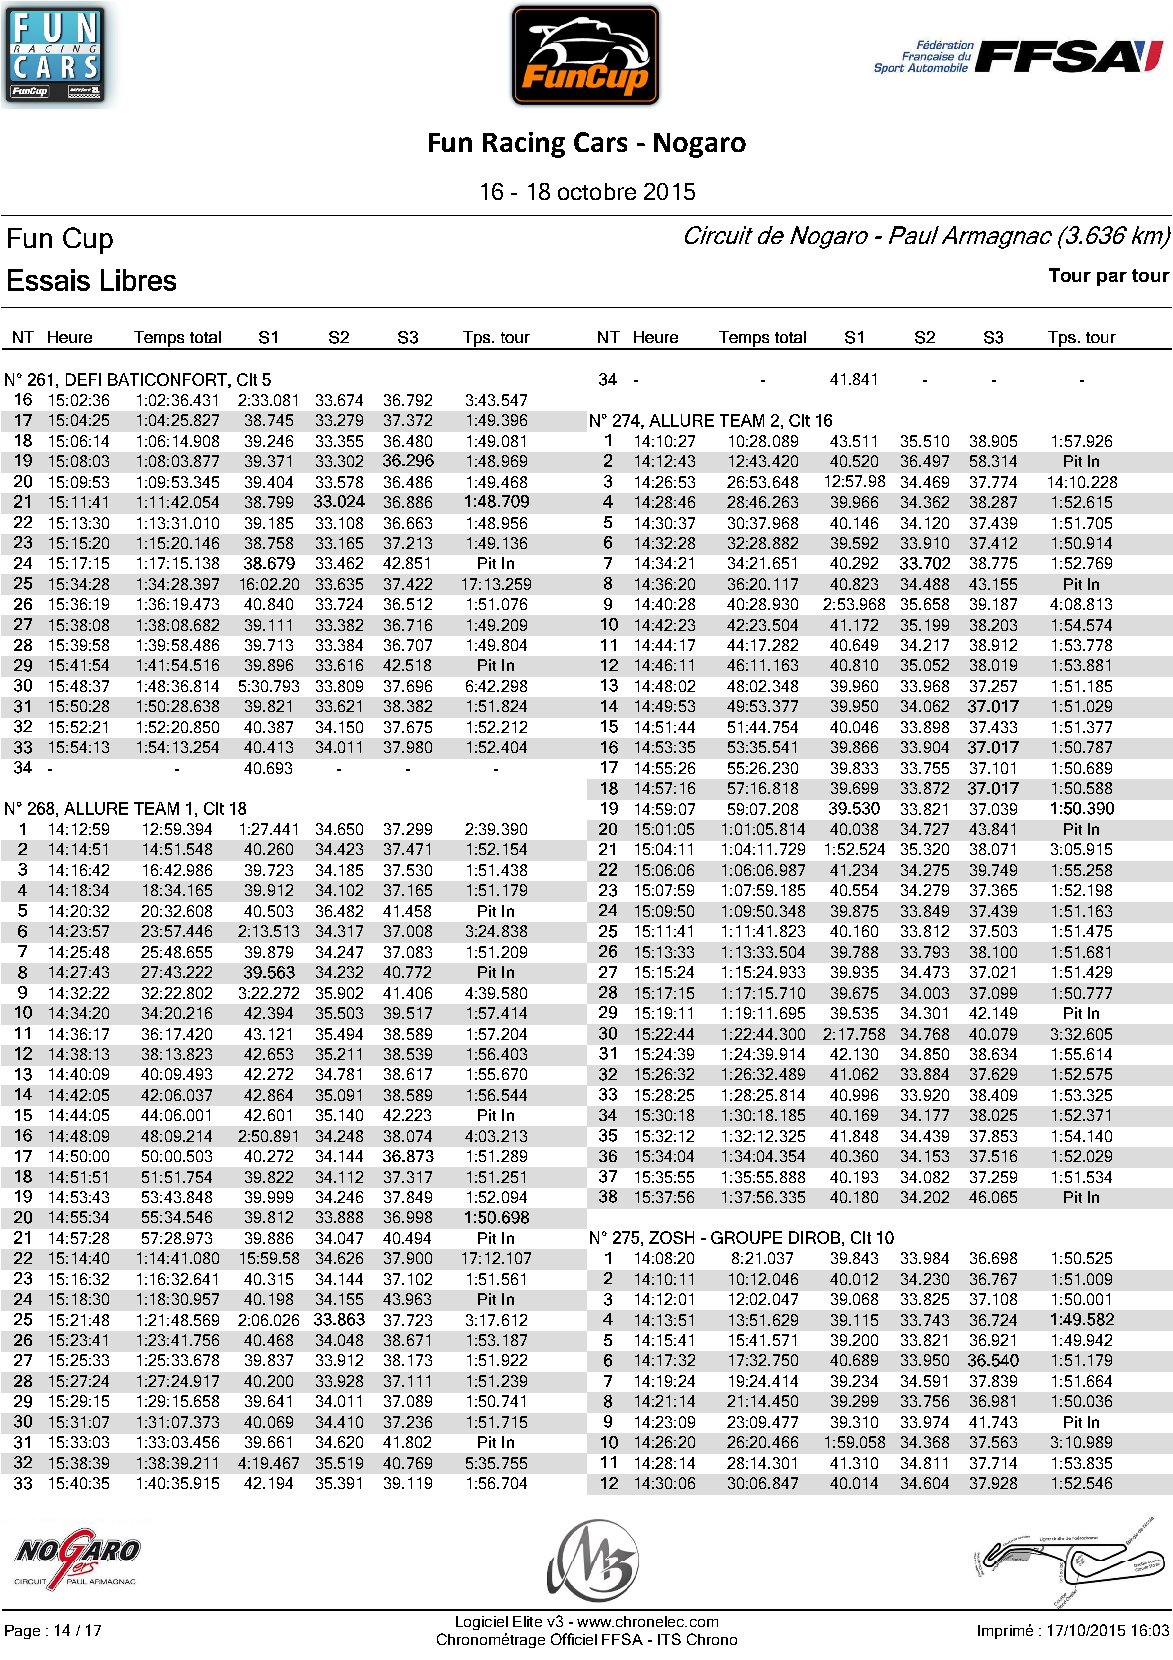  Describe the element at coordinates (574, 1639) in the screenshot. I see `Officiel` at that location.
